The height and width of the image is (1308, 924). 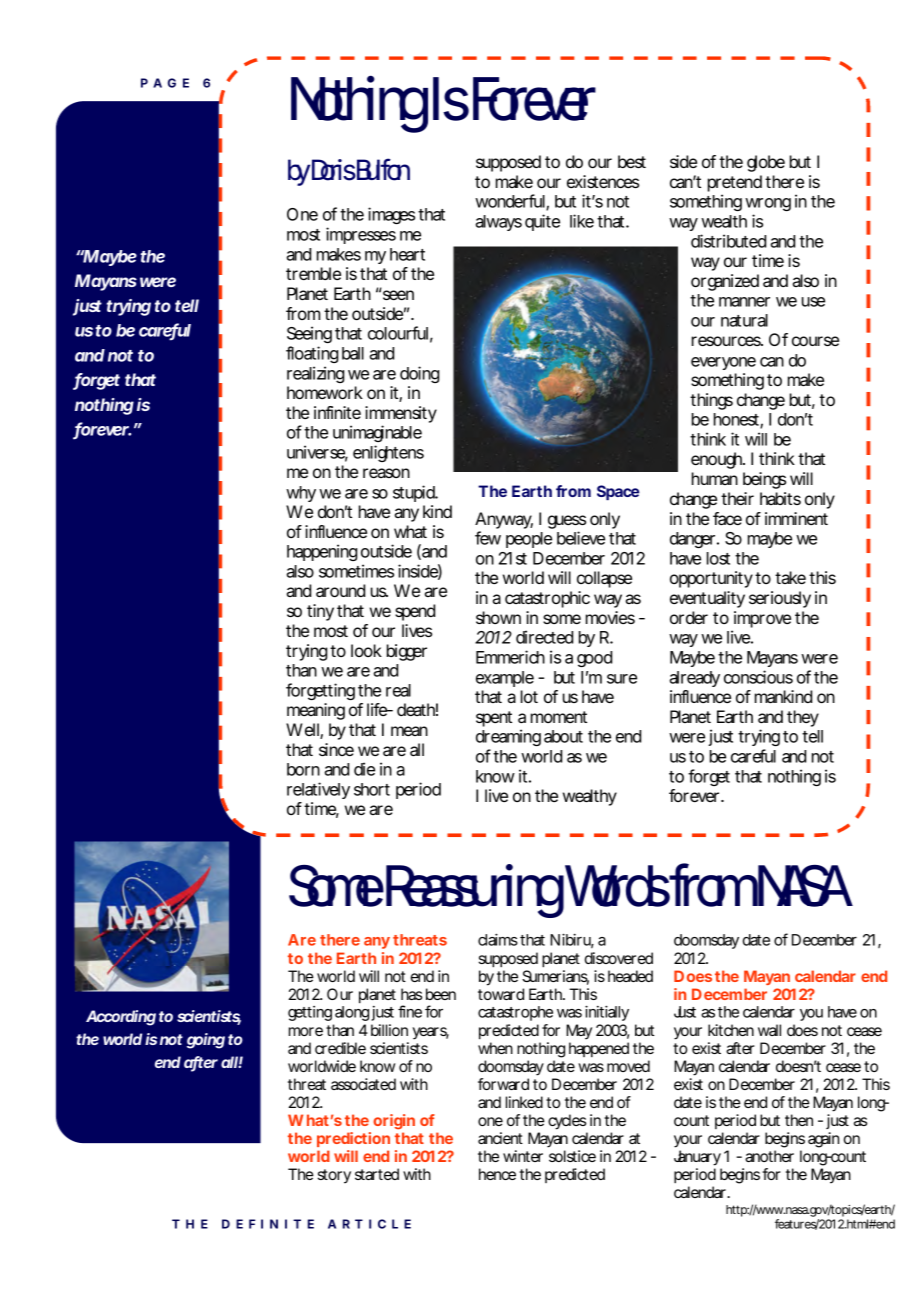 What do you see at coordinates (619, 958) in the image?
I see `discovered` at bounding box center [619, 958].
